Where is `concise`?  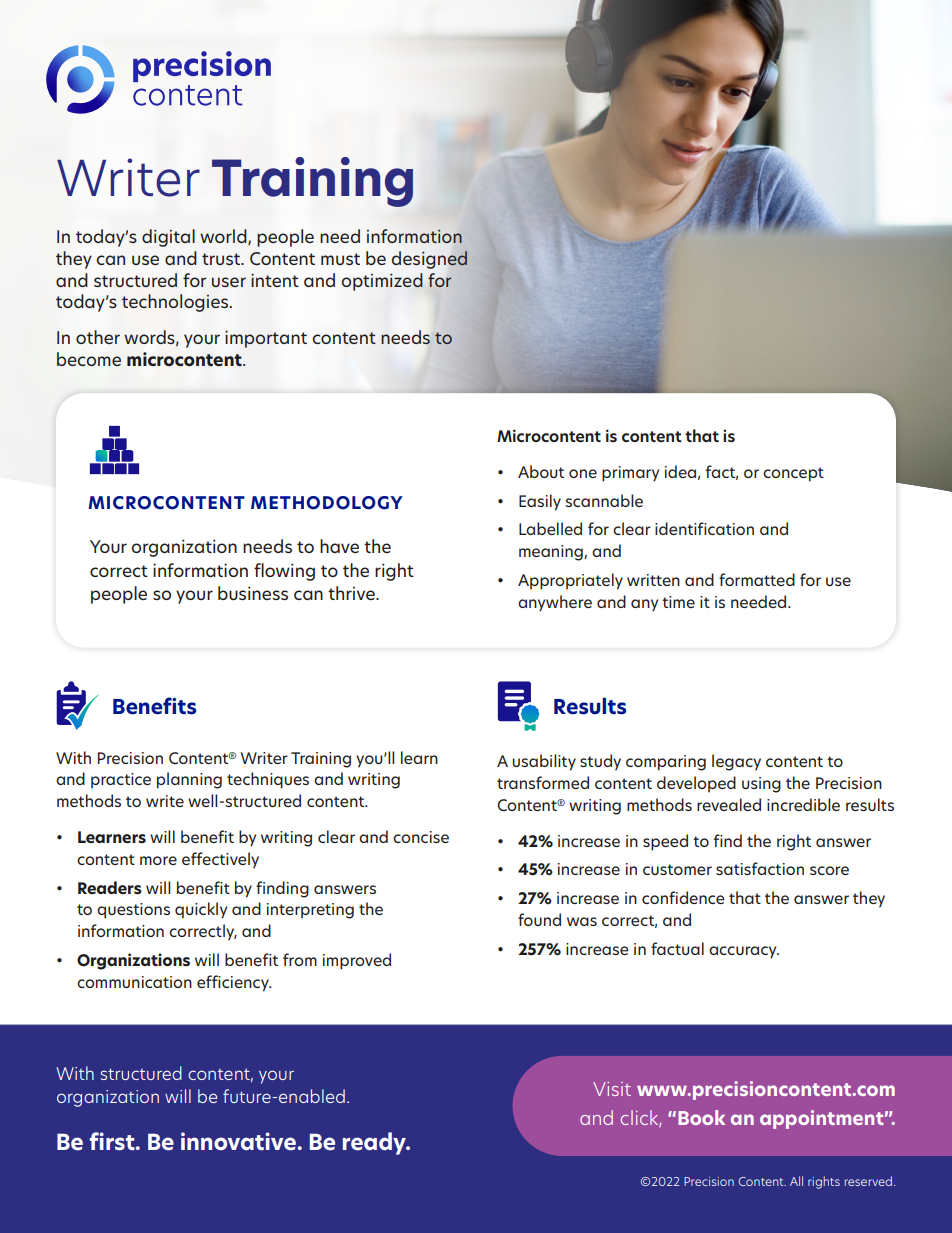
concise is located at coordinates (421, 837).
